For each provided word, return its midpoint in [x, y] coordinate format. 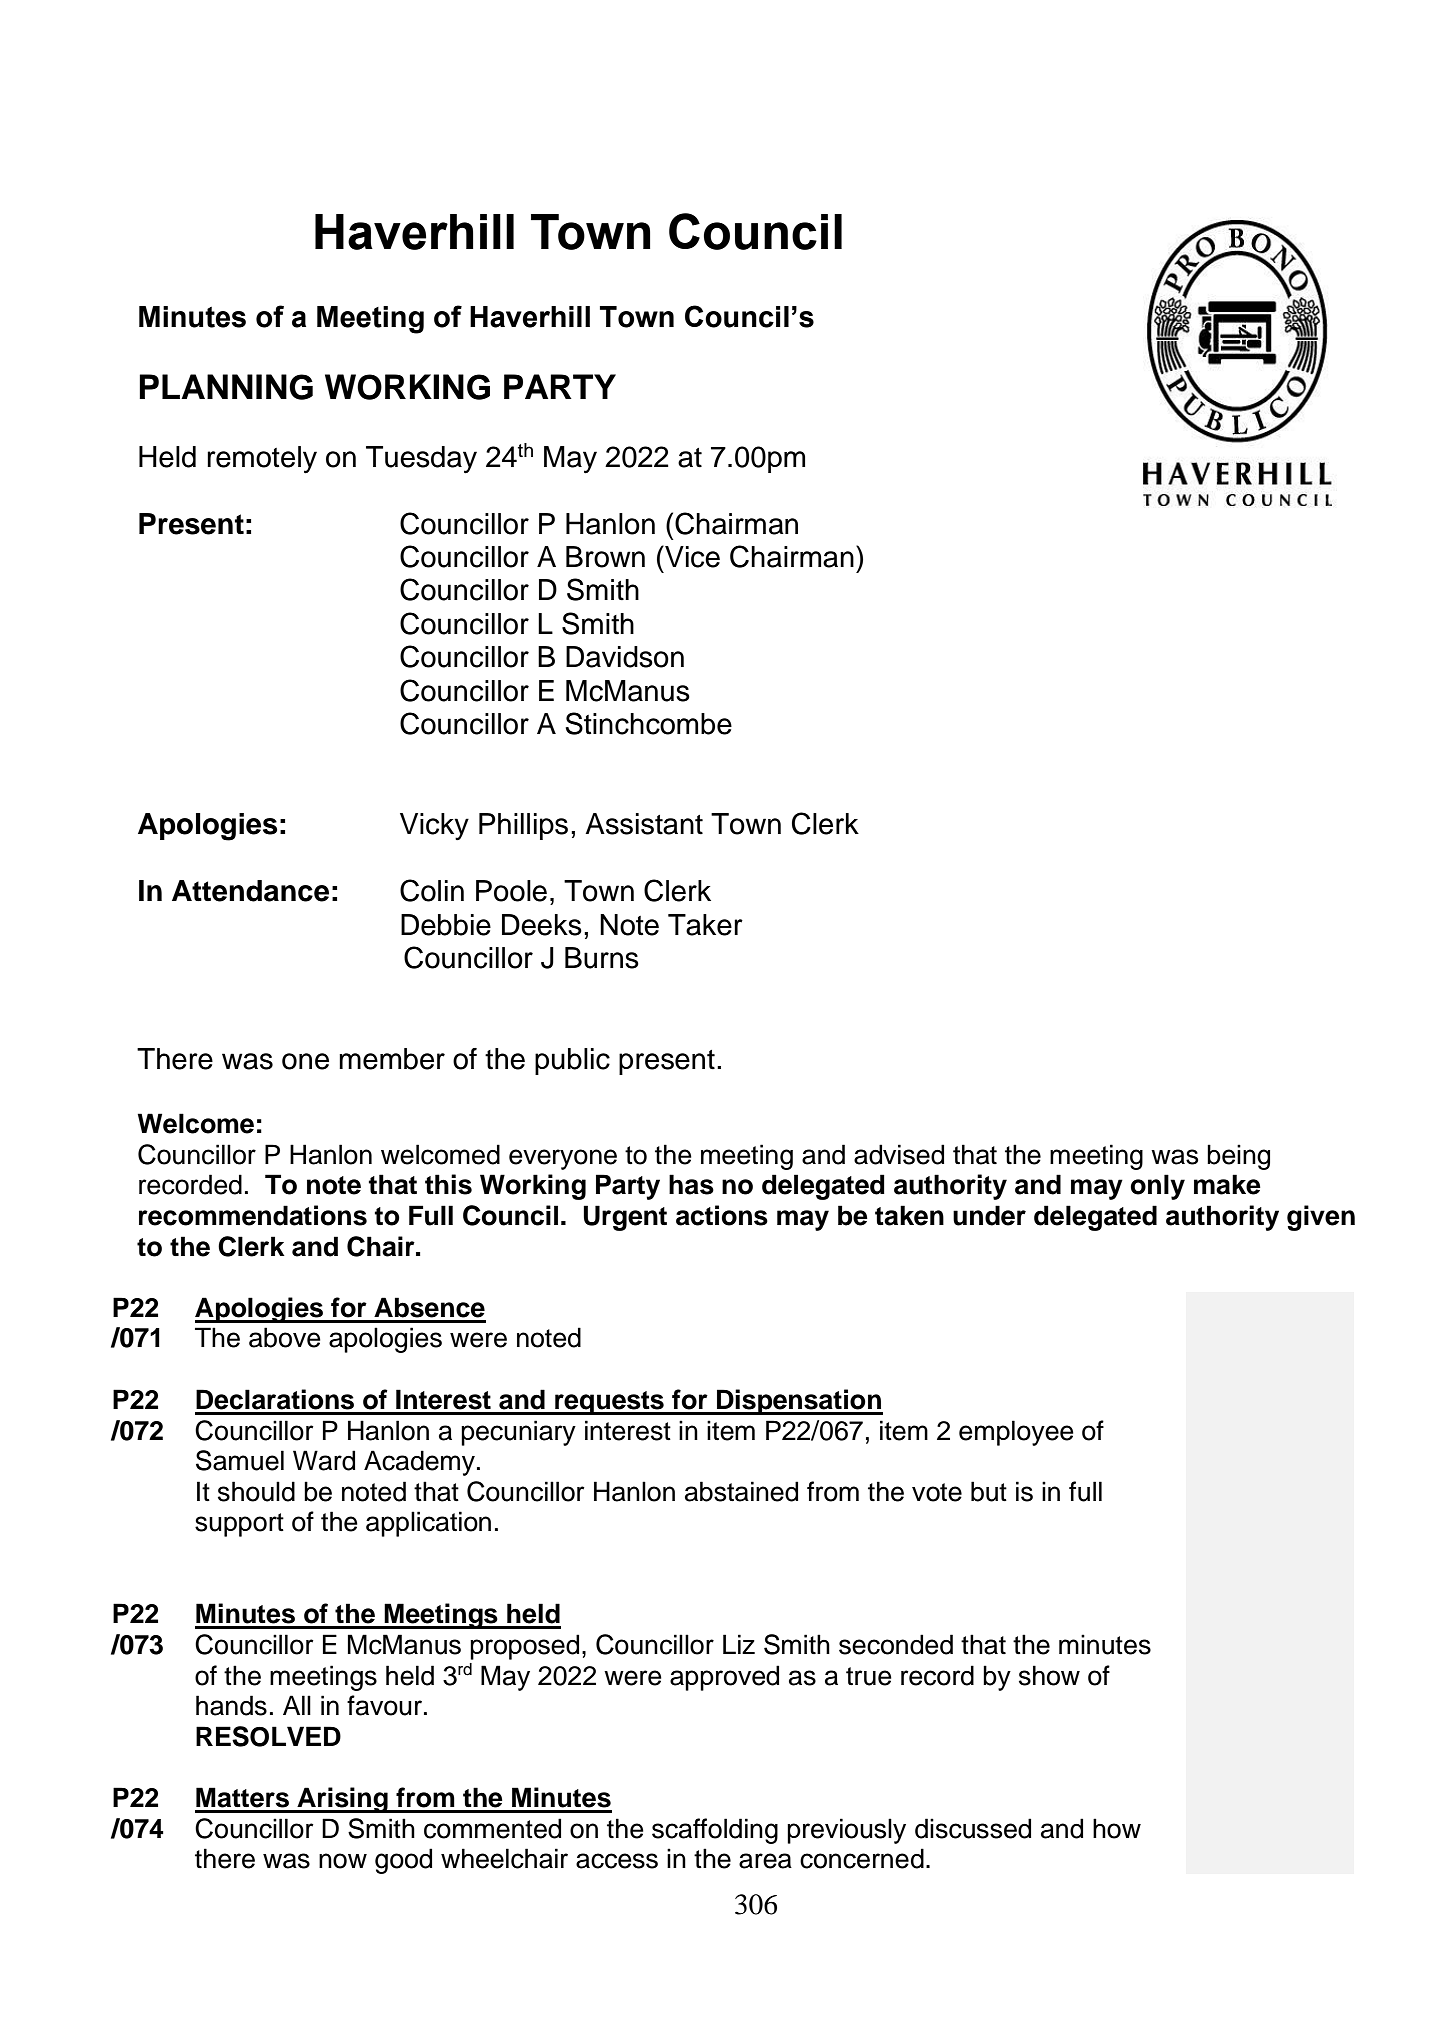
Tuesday [421, 460]
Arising [342, 1800]
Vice [691, 556]
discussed [973, 1828]
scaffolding [715, 1831]
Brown [605, 557]
